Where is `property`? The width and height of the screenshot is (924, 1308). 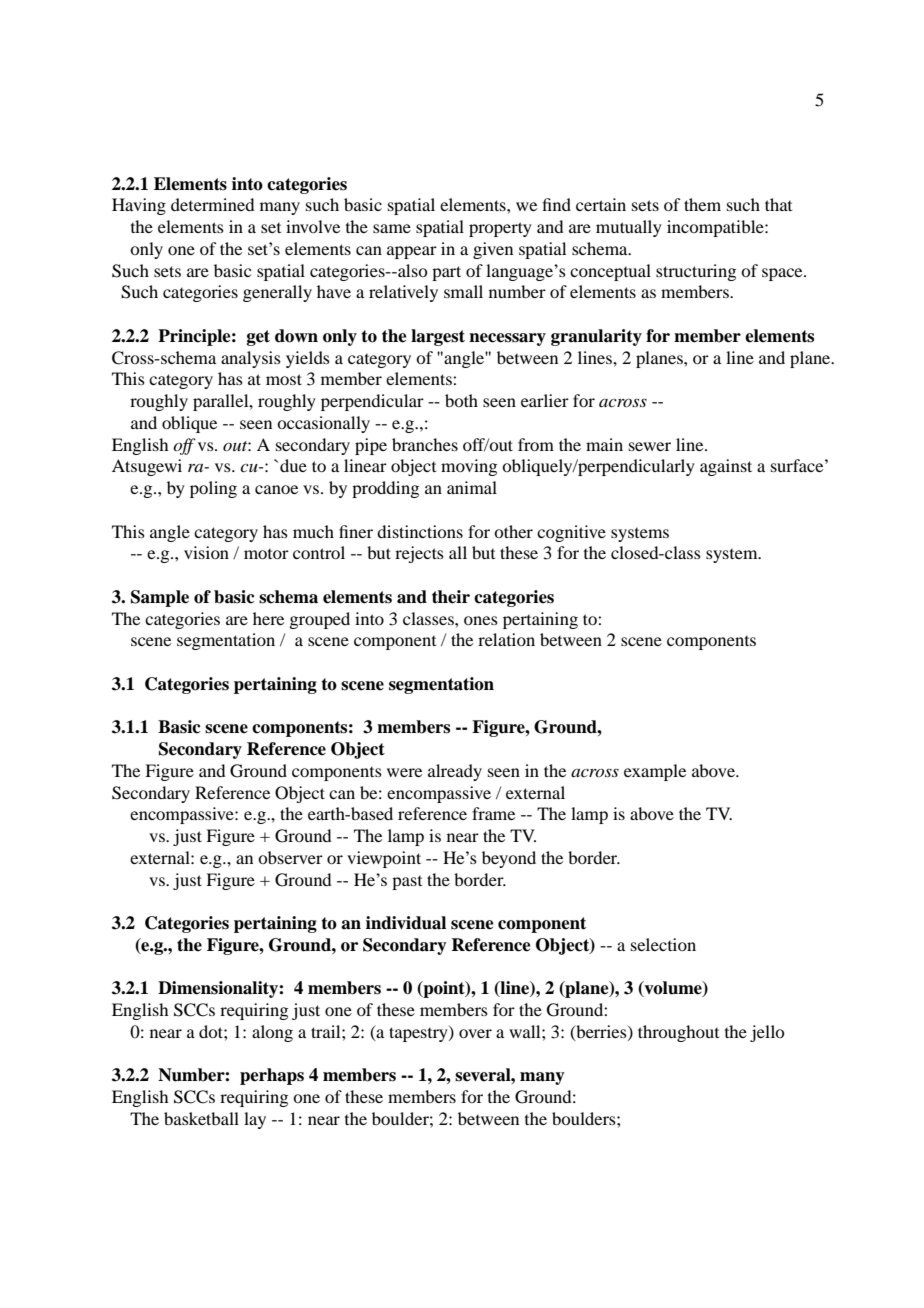
property is located at coordinates (500, 229).
